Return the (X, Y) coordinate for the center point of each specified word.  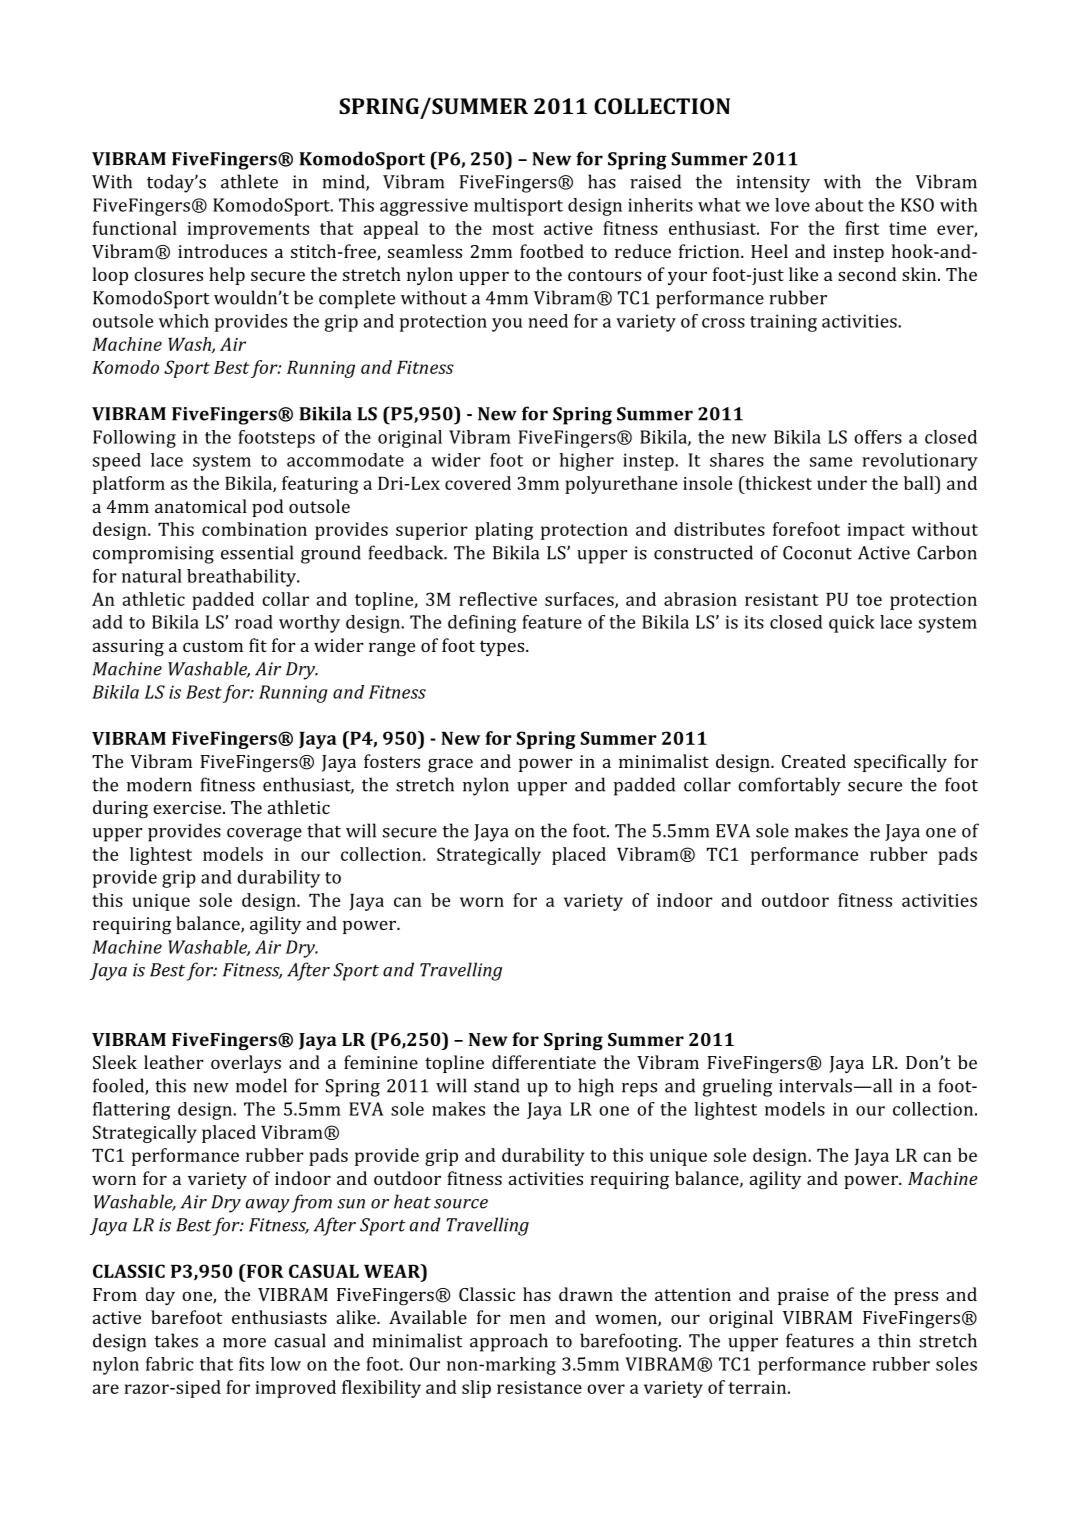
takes (176, 1340)
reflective (498, 599)
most (513, 229)
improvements (248, 230)
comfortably (789, 786)
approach (509, 1342)
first (862, 228)
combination (254, 529)
